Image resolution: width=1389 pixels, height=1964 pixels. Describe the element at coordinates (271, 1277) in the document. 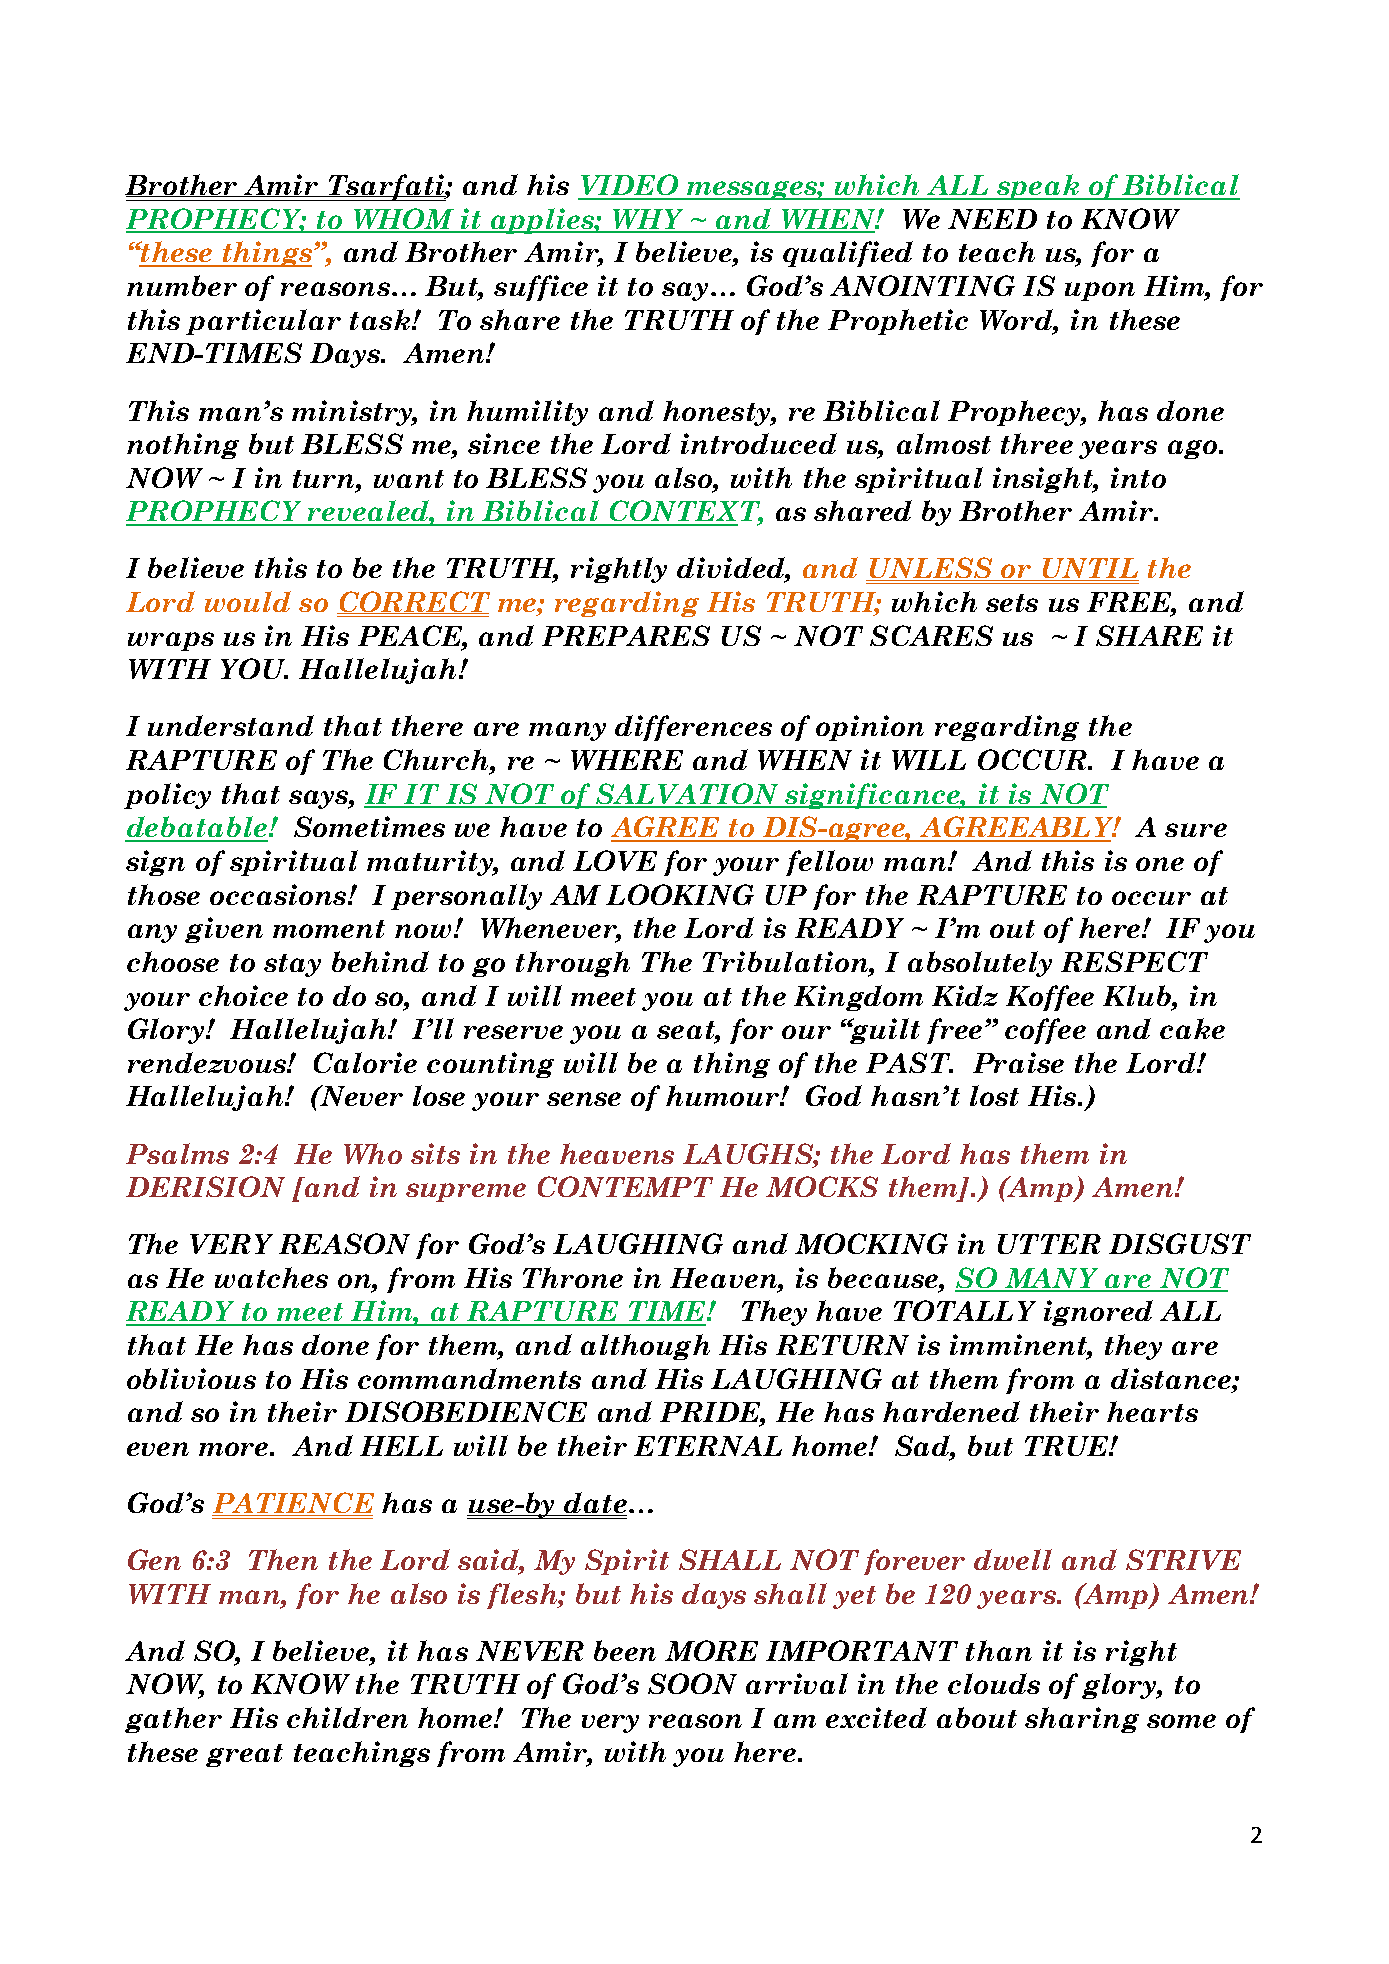

I see `watches` at that location.
